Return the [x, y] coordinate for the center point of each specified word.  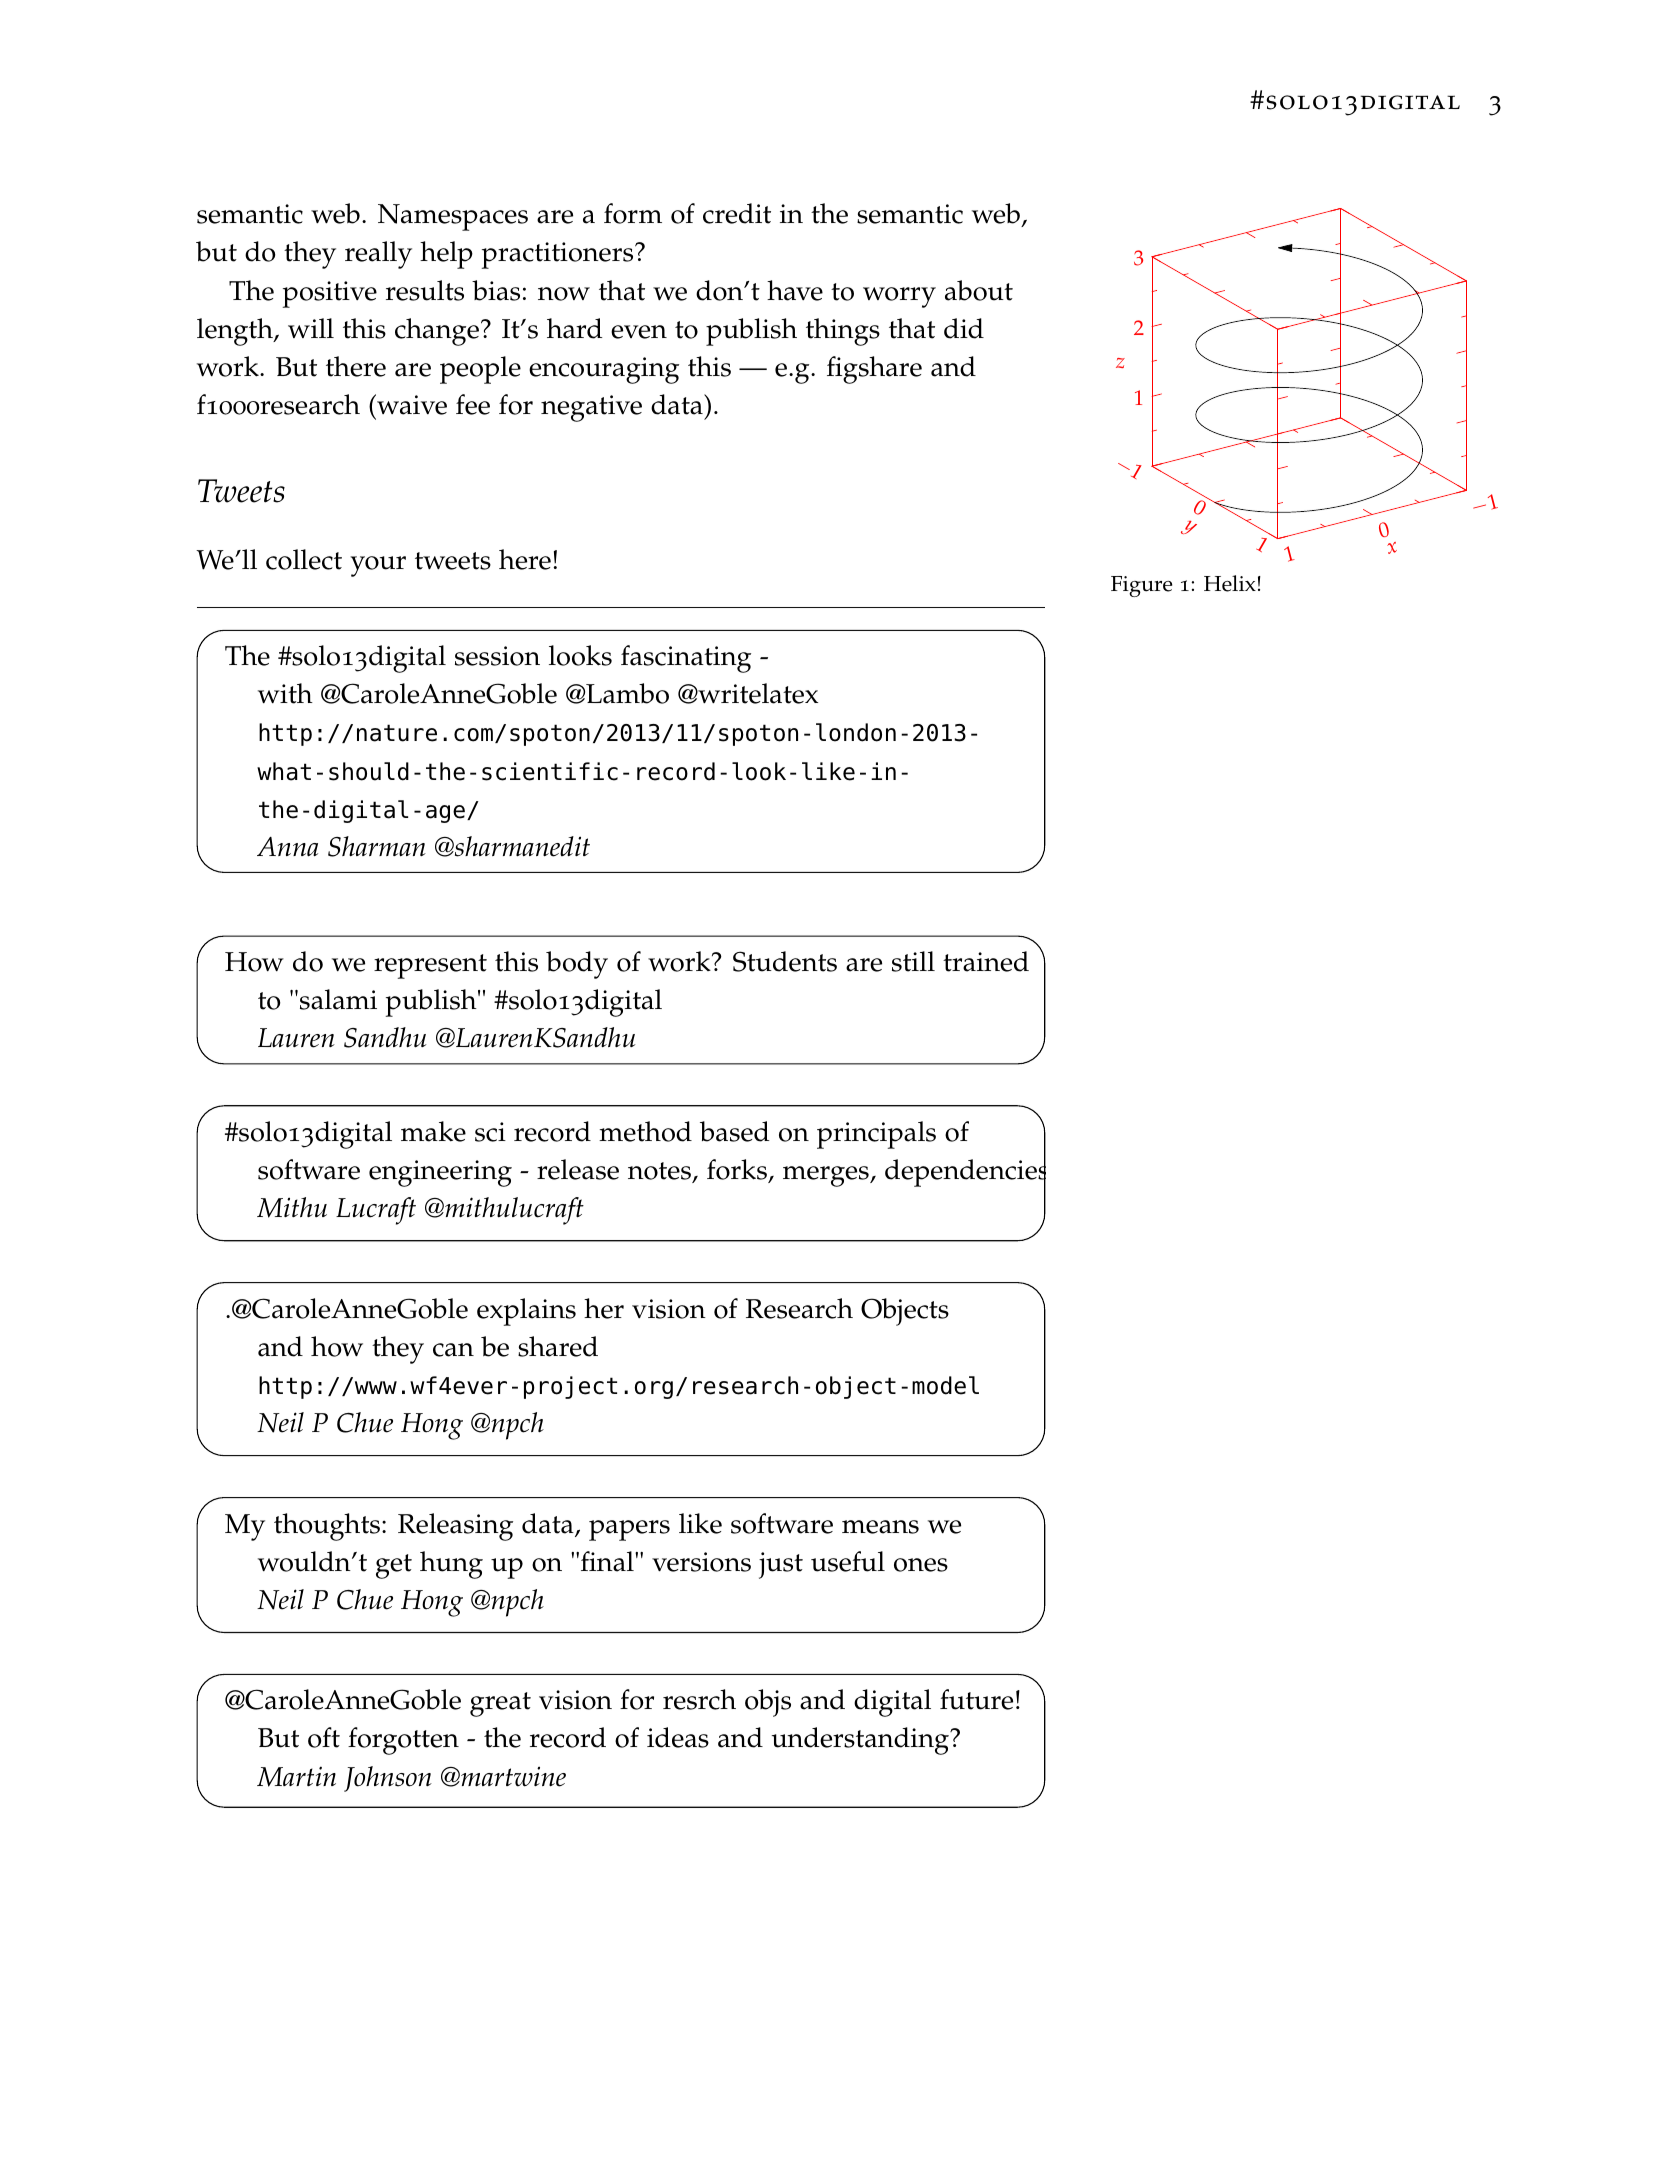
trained [986, 961]
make [433, 1131]
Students [785, 961]
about [979, 290]
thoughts [328, 1527]
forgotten [403, 1741]
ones [921, 1565]
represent [430, 966]
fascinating [686, 659]
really [378, 255]
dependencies [965, 1173]
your [378, 566]
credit [737, 213]
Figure [1141, 586]
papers [629, 1530]
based [734, 1131]
